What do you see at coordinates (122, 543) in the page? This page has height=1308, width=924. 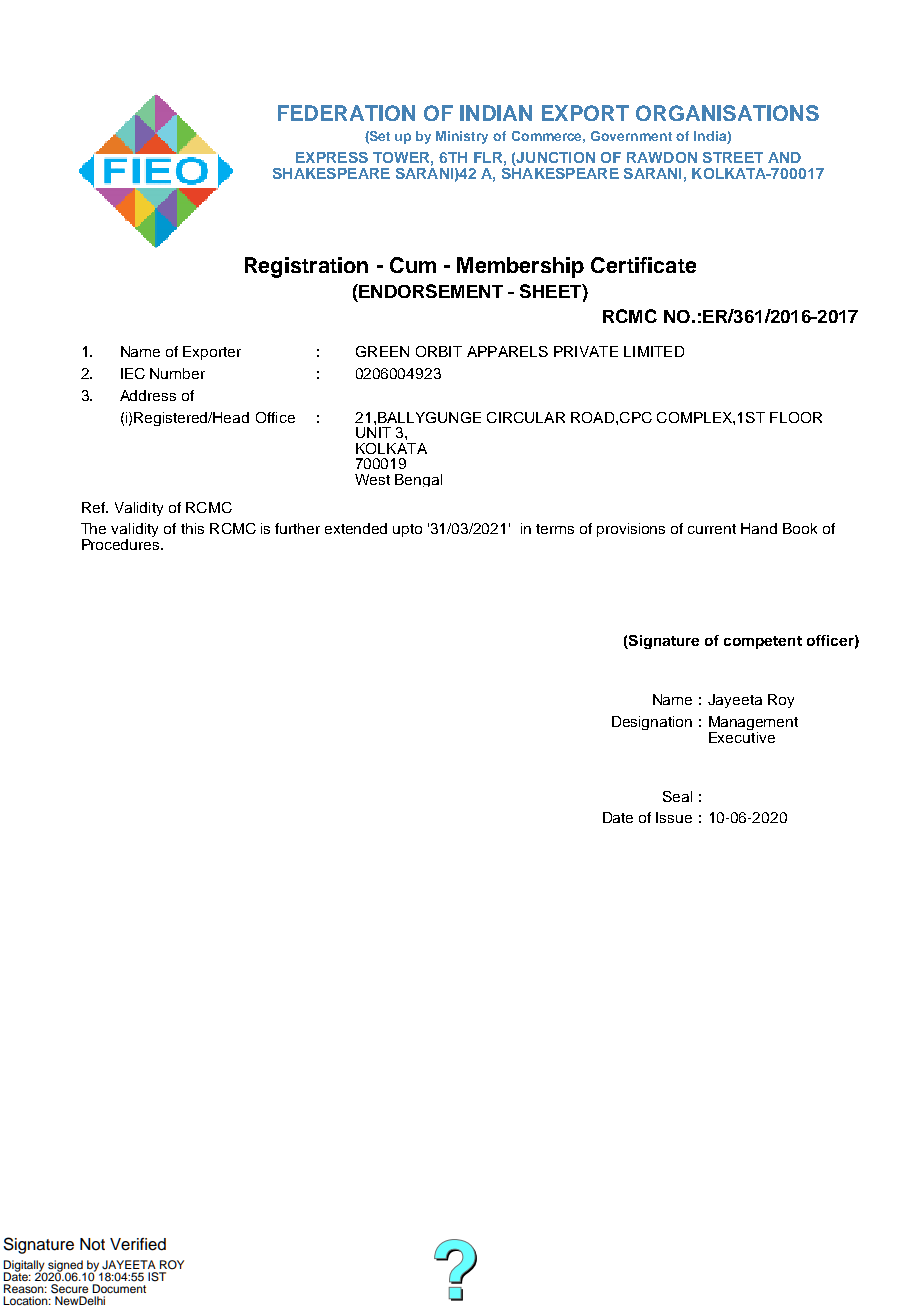 I see `Procedures` at bounding box center [122, 543].
